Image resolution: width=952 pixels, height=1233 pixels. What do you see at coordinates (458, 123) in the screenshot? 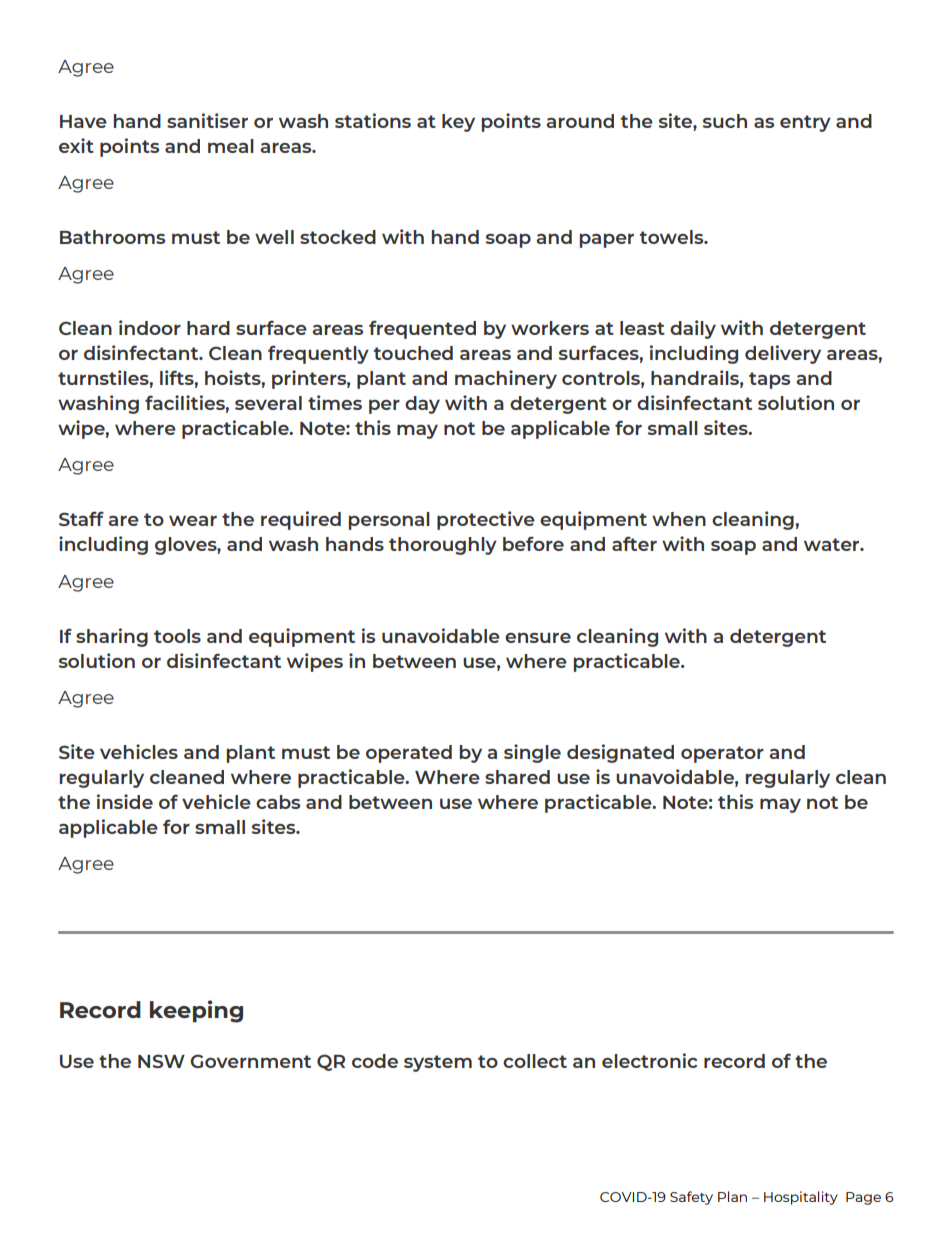
I see `key` at bounding box center [458, 123].
